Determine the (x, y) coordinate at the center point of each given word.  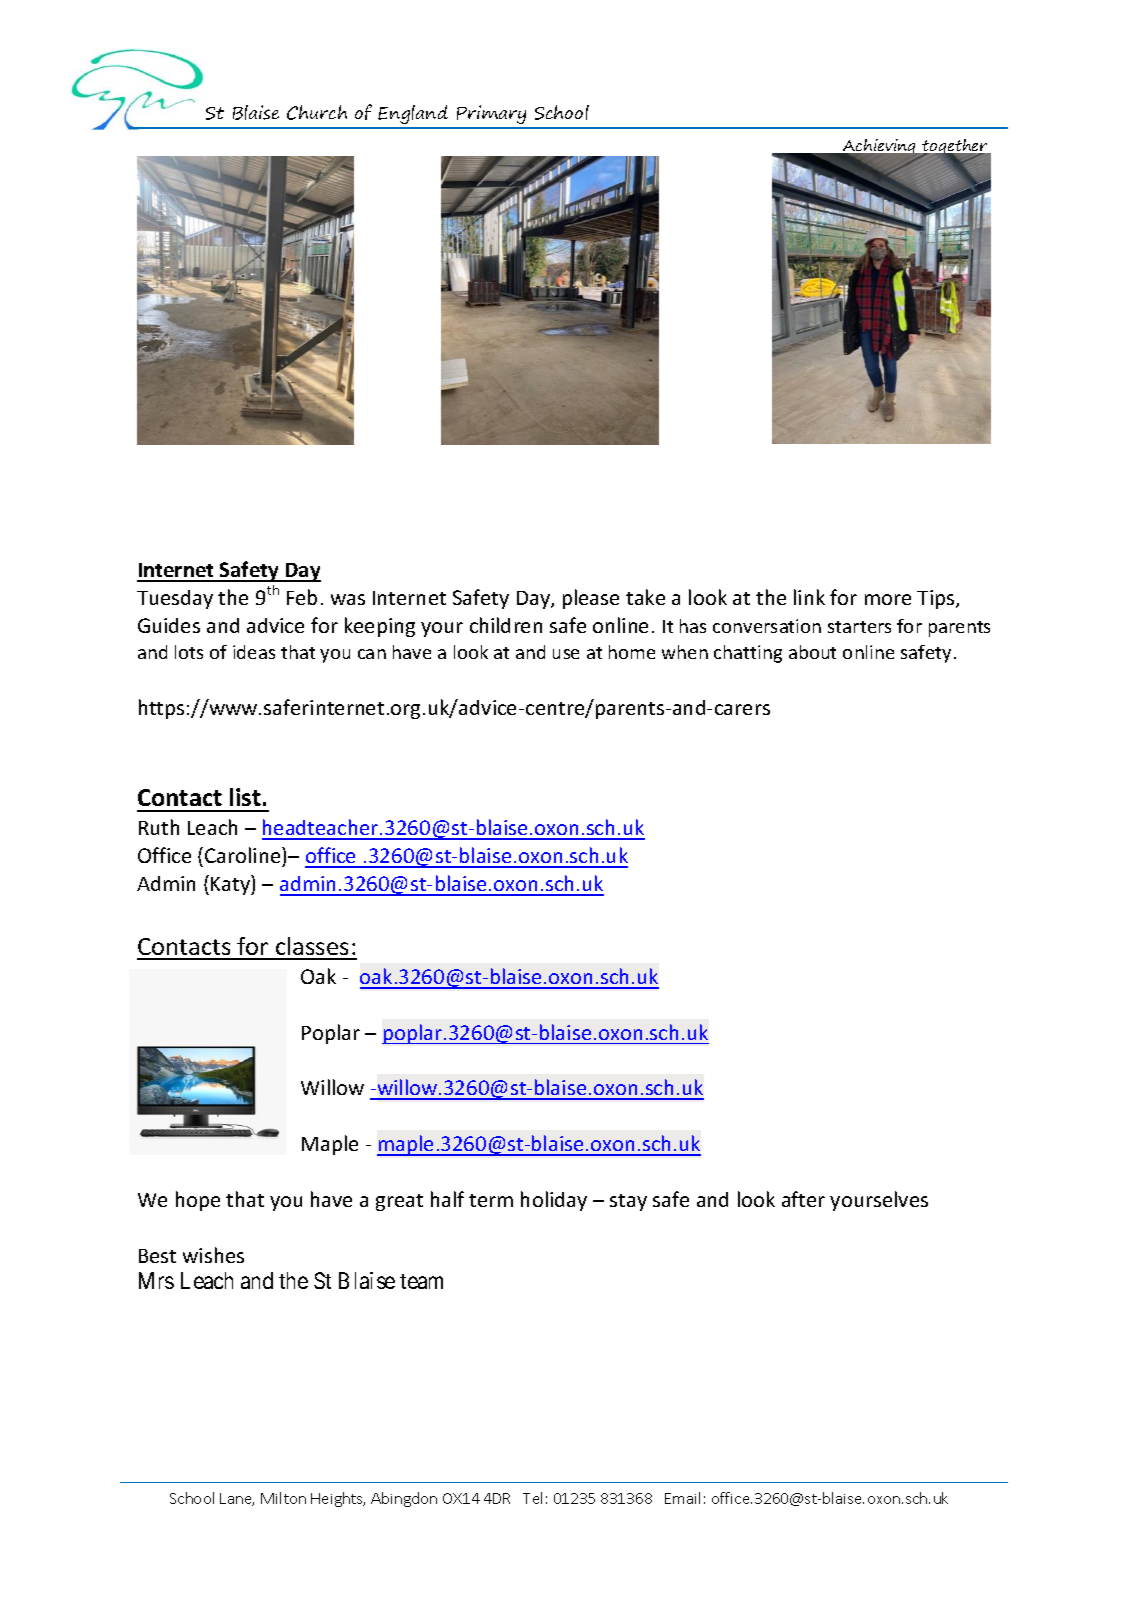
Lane (237, 1499)
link (809, 597)
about (812, 652)
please (591, 599)
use (566, 654)
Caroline (244, 855)
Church (317, 112)
